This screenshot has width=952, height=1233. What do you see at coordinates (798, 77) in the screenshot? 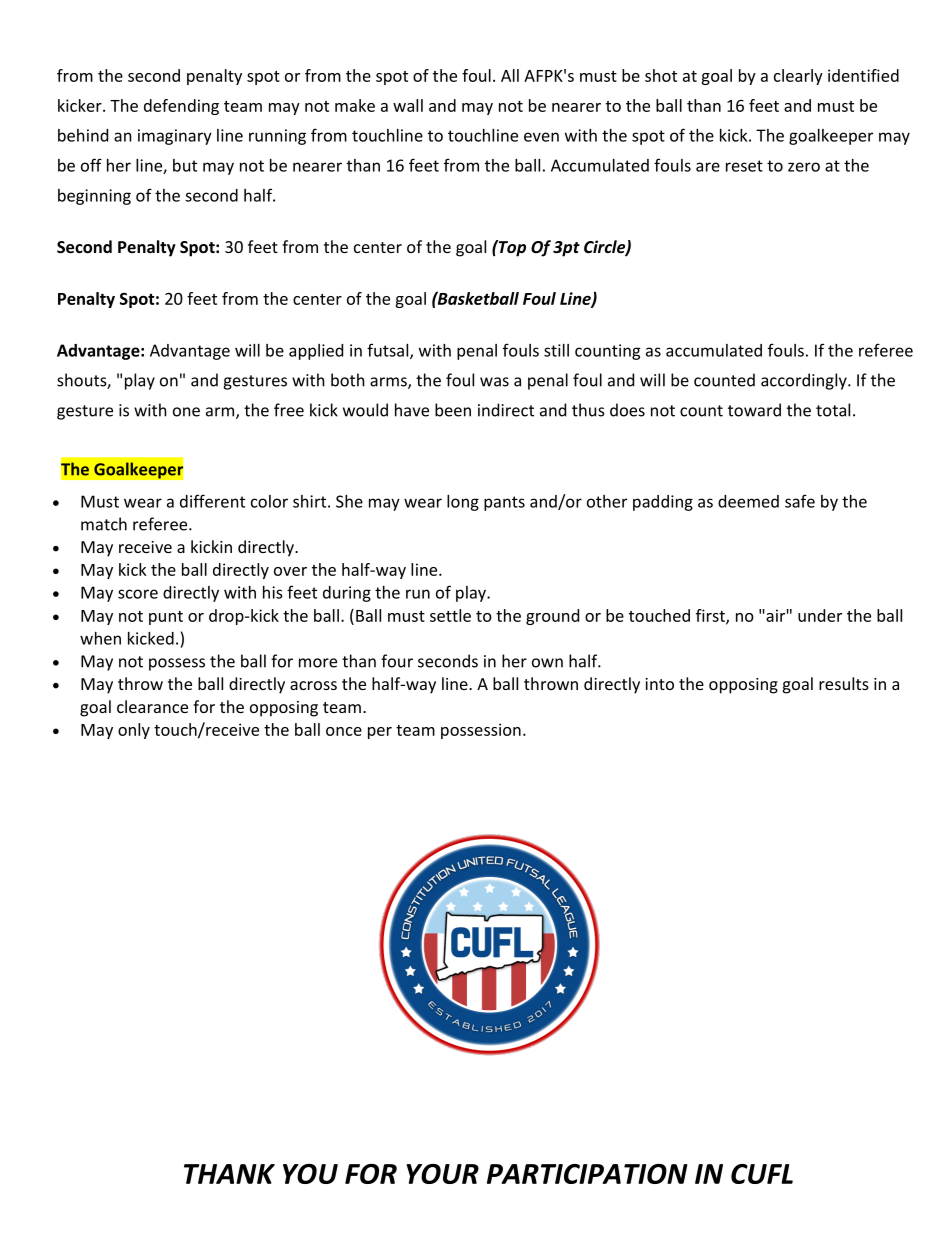
I see `clearly` at bounding box center [798, 77].
